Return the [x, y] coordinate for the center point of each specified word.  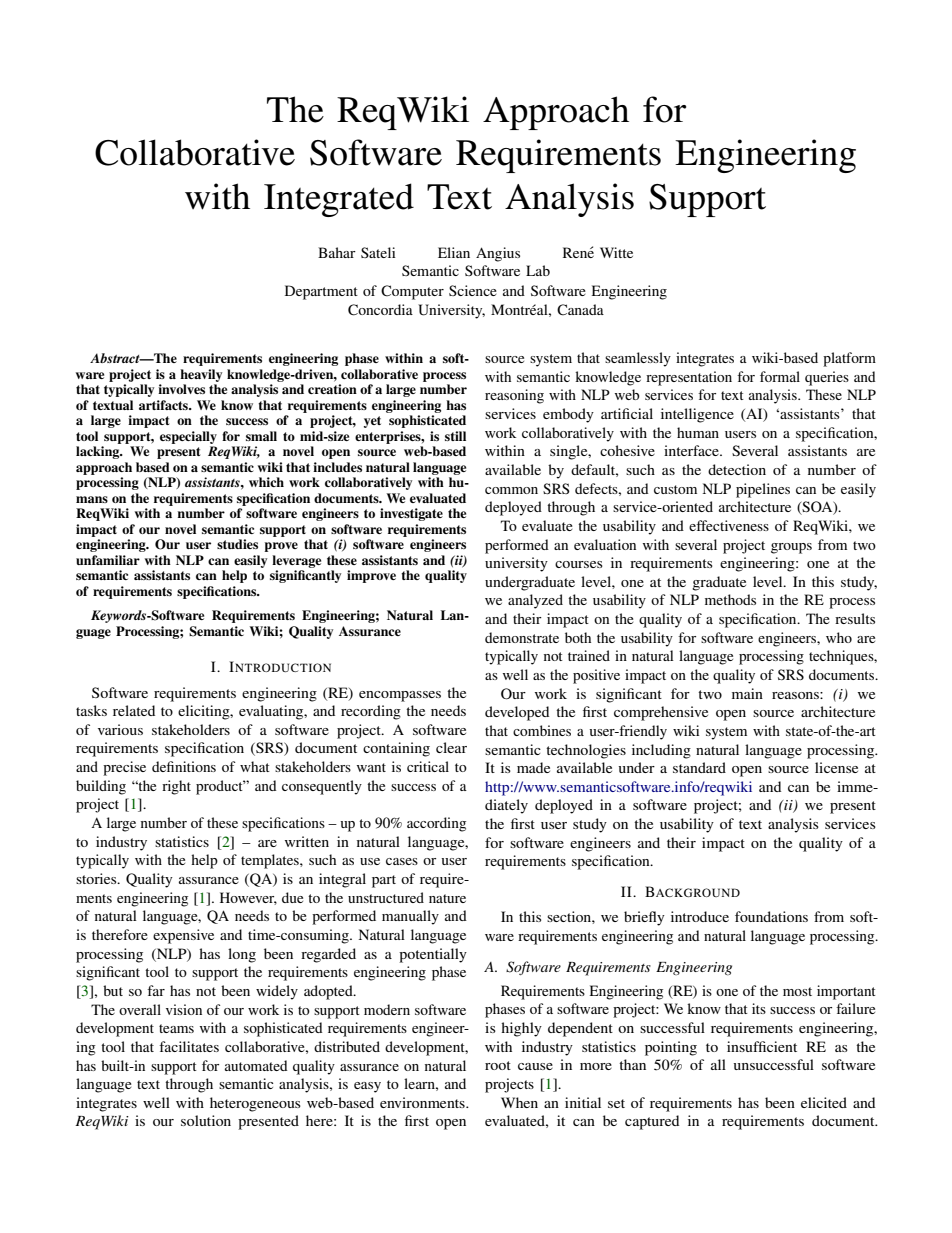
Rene [578, 252]
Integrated [339, 200]
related [134, 710]
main [747, 693]
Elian [454, 252]
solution [206, 1120]
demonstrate [522, 637]
